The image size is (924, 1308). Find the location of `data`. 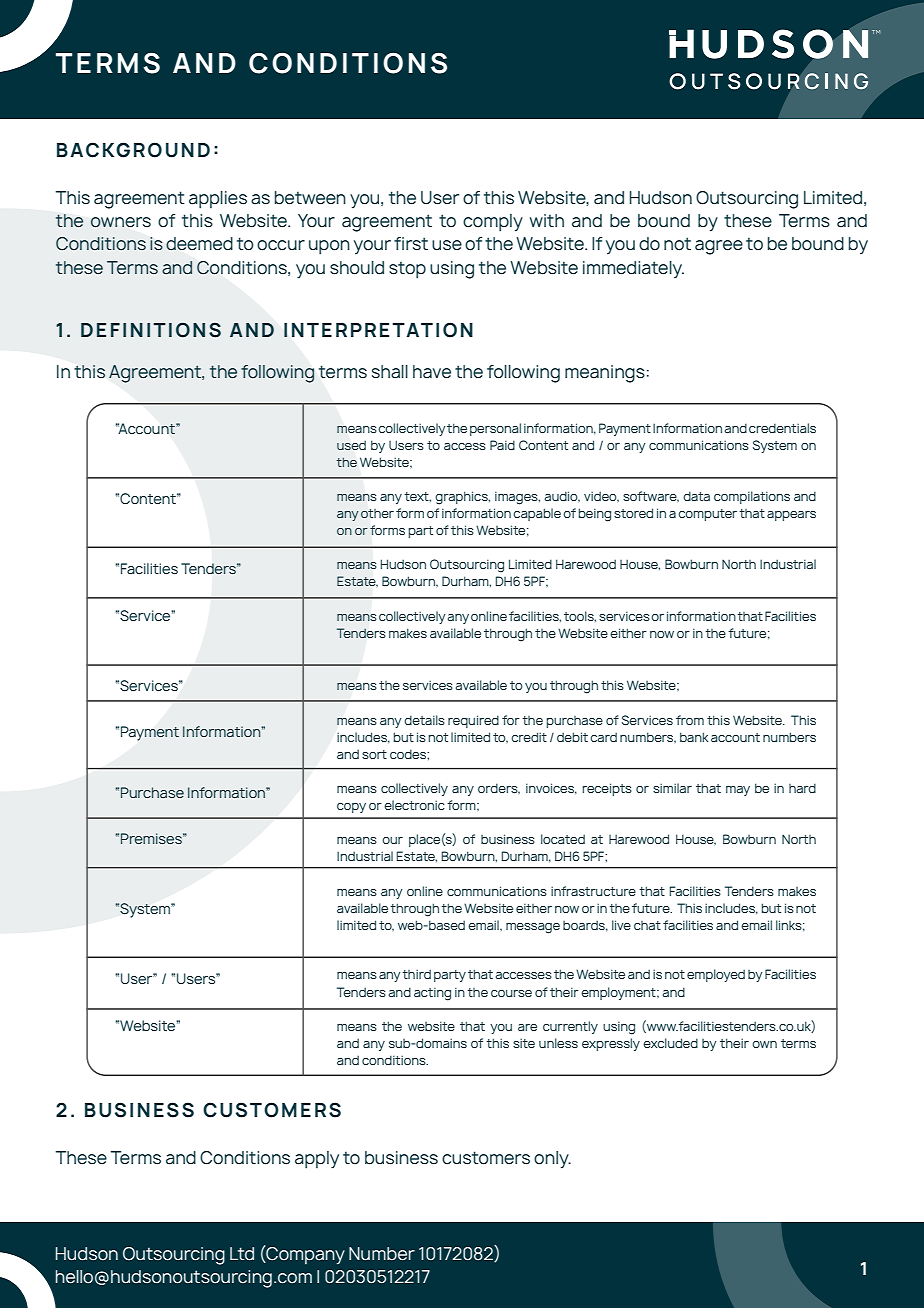

data is located at coordinates (696, 496).
